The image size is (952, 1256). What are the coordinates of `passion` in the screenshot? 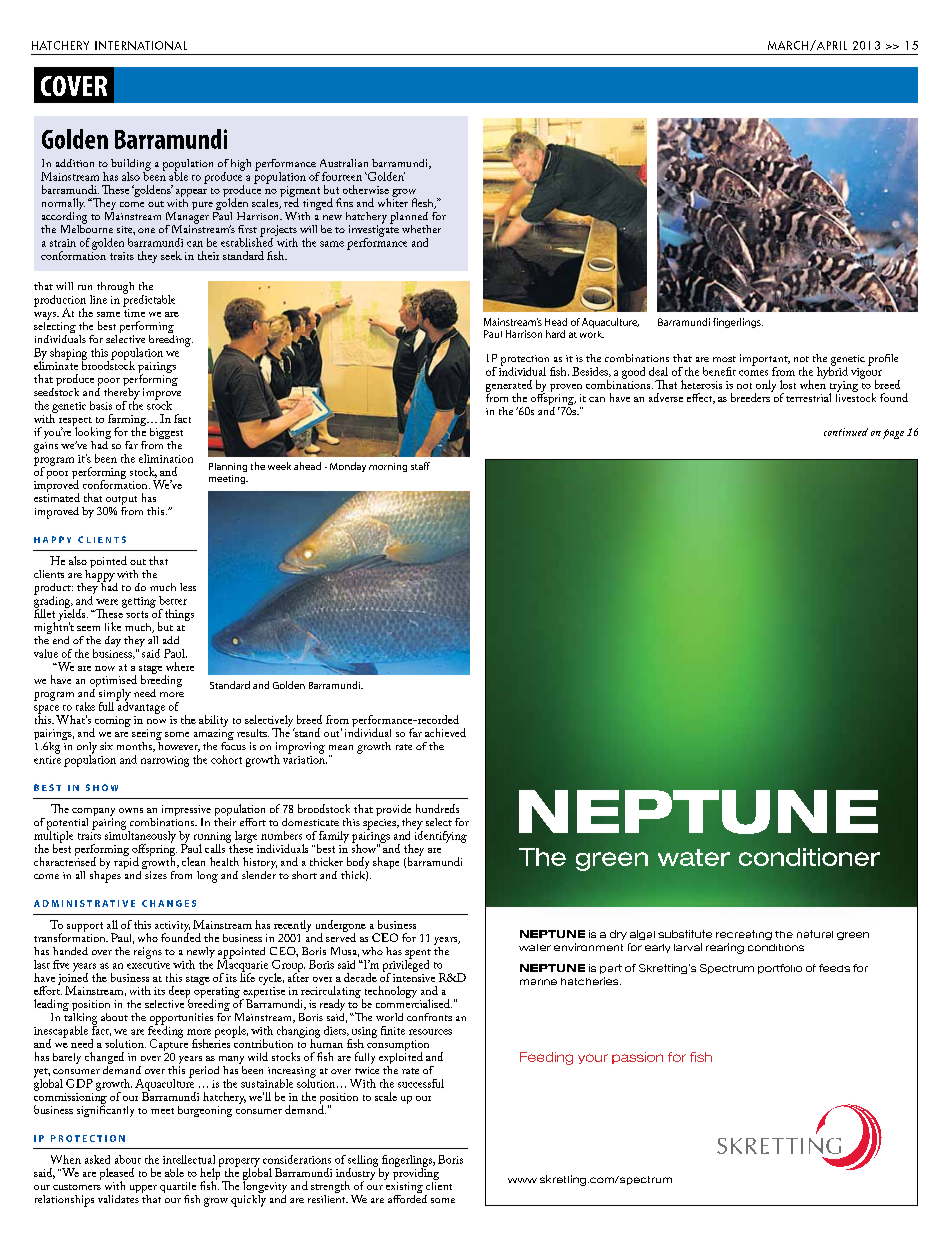 It's located at (637, 1058).
